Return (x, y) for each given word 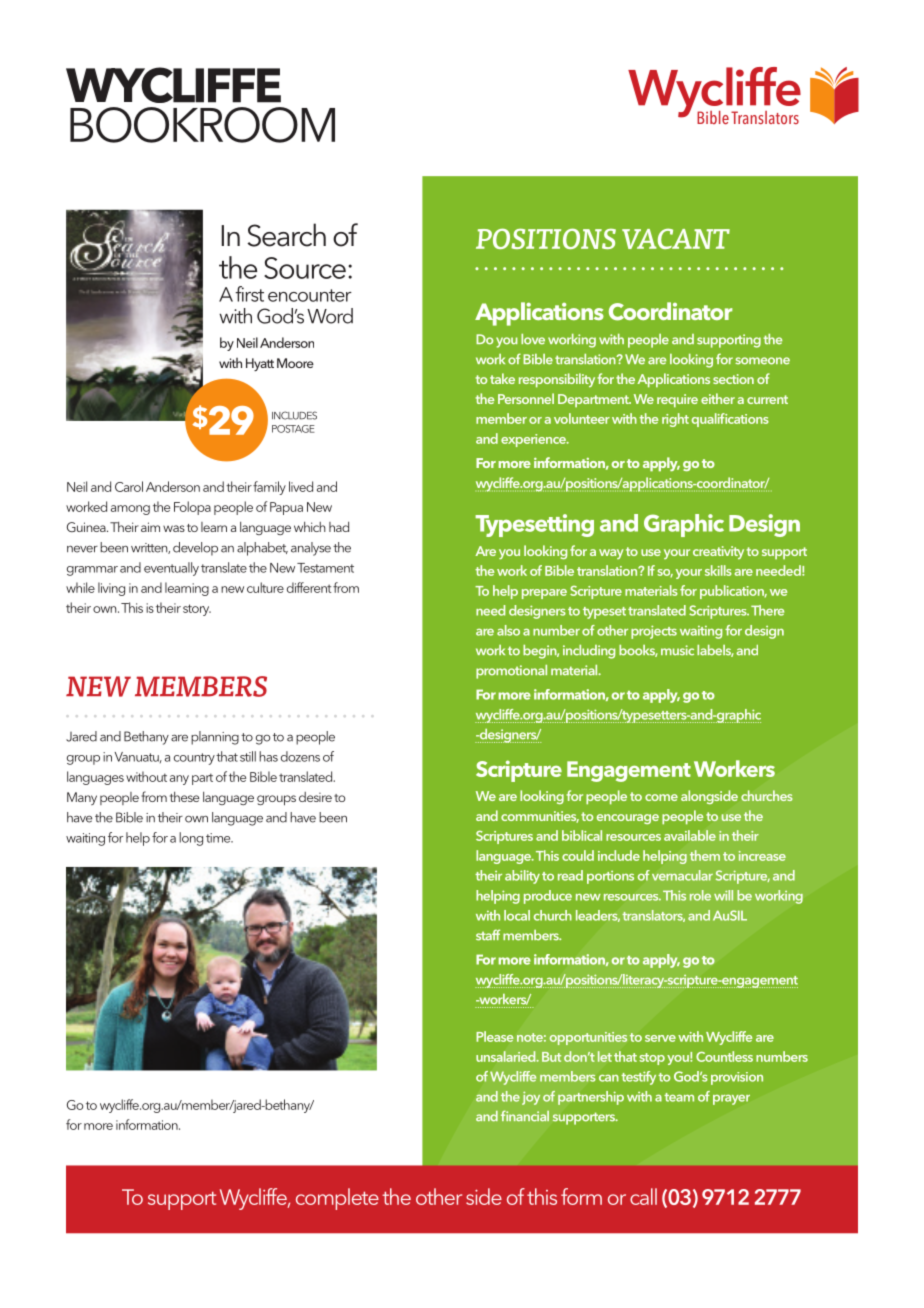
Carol (129, 486)
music (677, 650)
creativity (718, 552)
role (700, 895)
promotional (511, 672)
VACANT (676, 238)
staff (488, 935)
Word (330, 316)
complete (337, 1199)
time (219, 838)
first (249, 294)
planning (215, 738)
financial (525, 1116)
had (339, 527)
